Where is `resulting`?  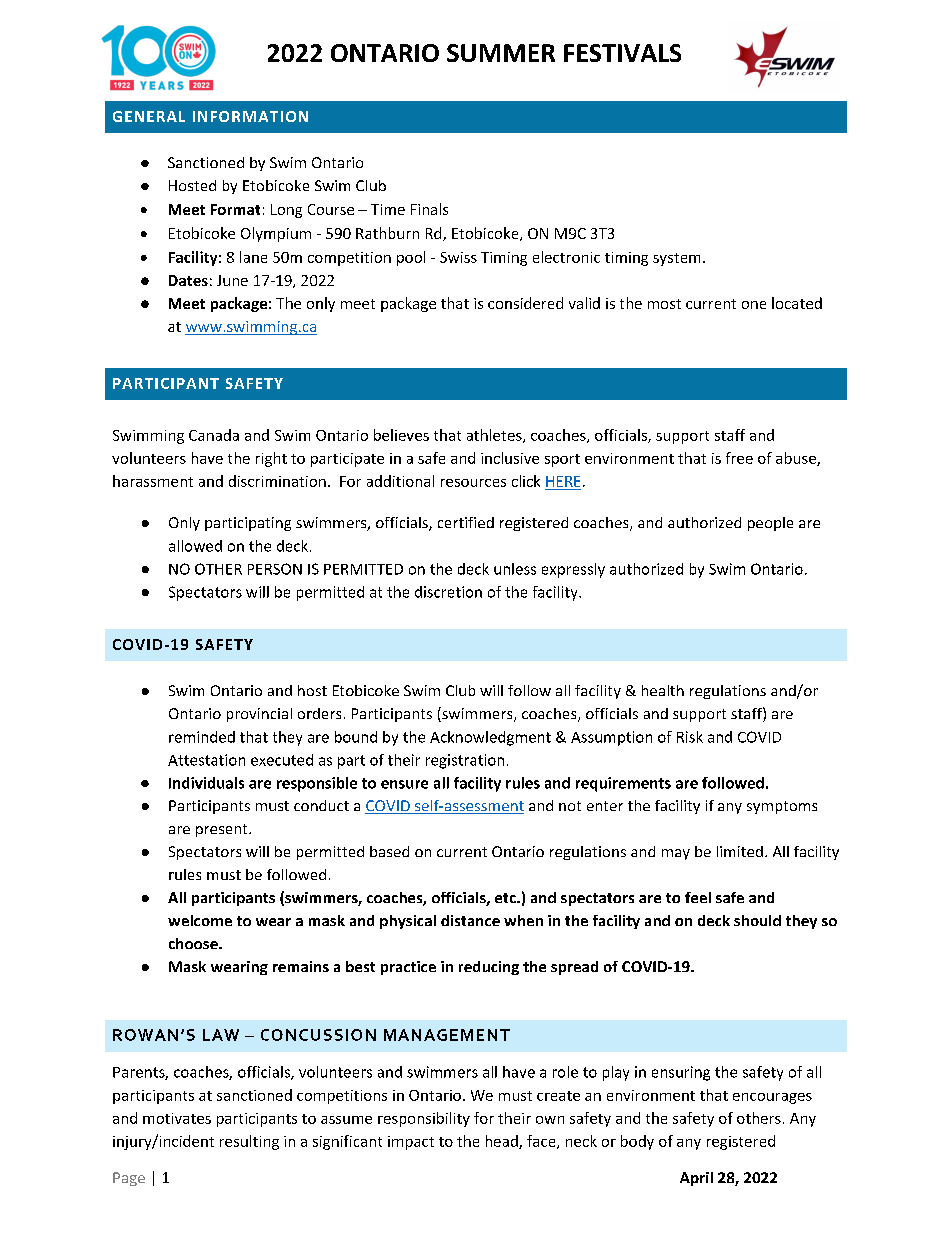 resulting is located at coordinates (249, 1142).
